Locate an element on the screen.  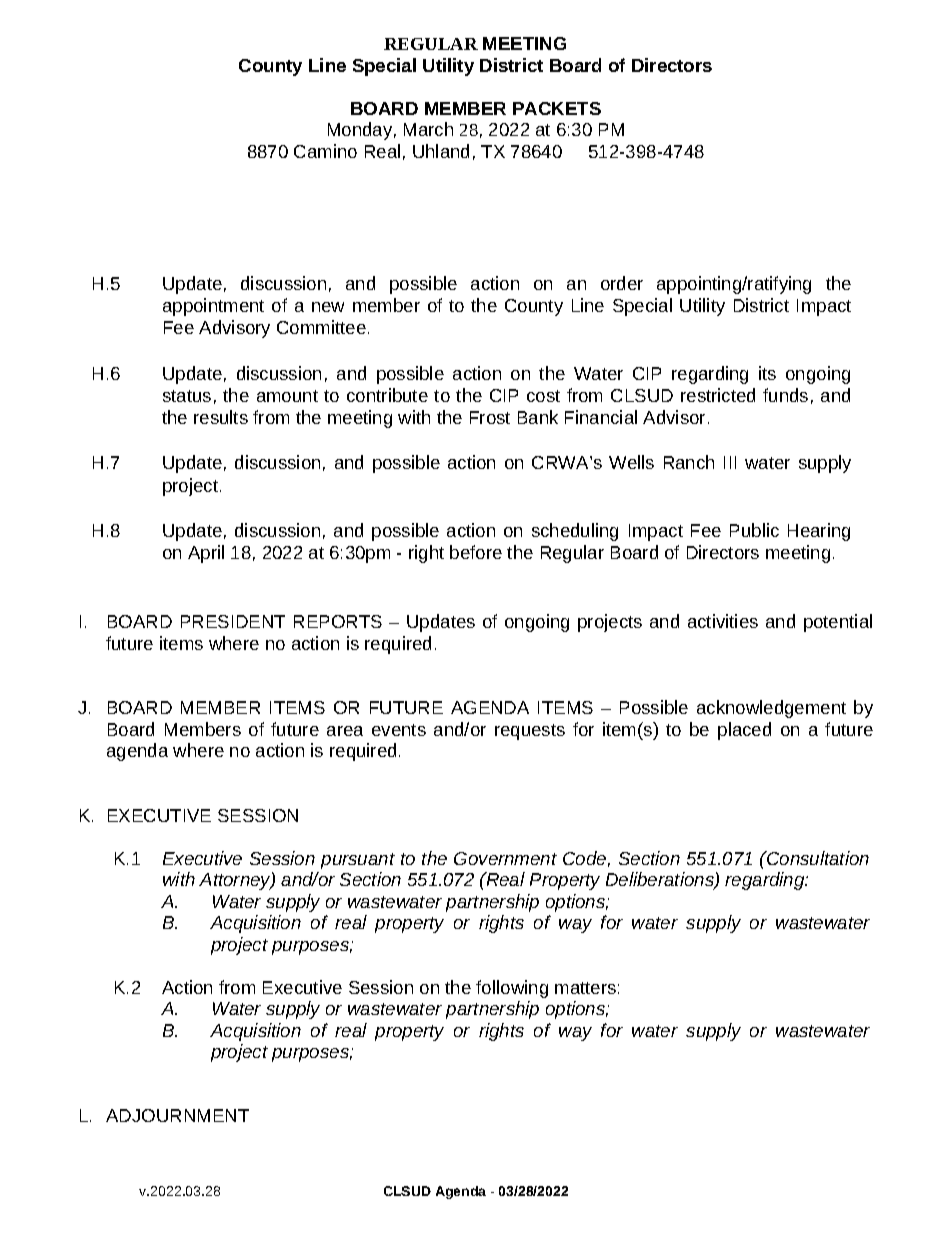
before is located at coordinates (476, 552).
